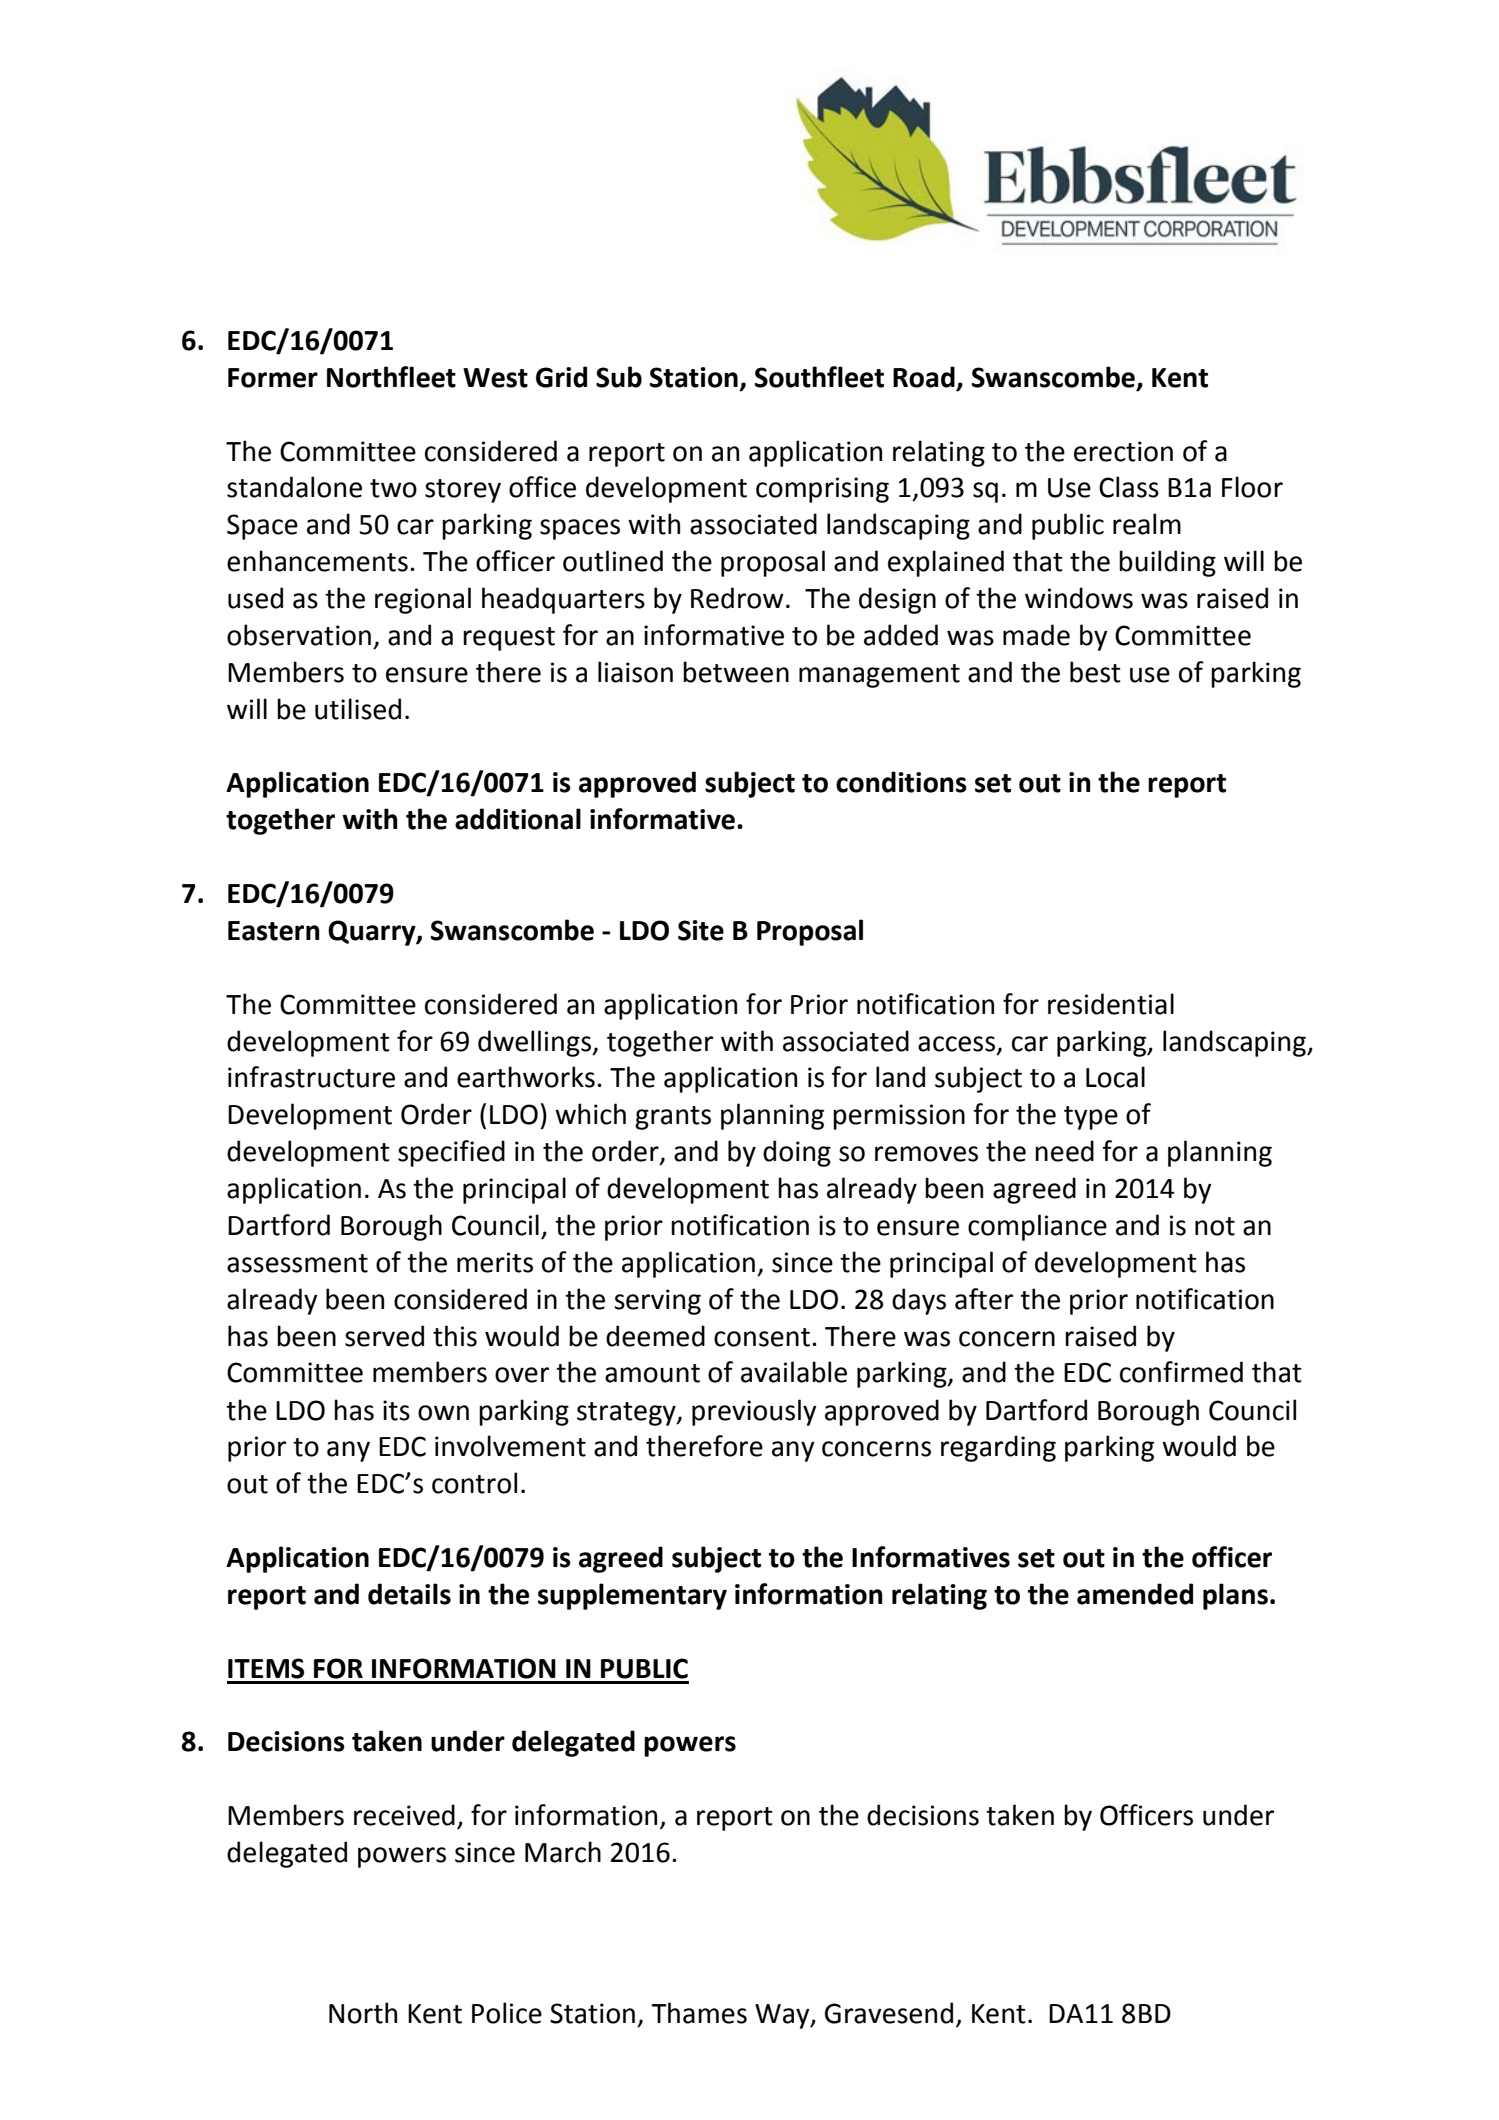 Image resolution: width=1499 pixels, height=2120 pixels. What do you see at coordinates (393, 488) in the screenshot?
I see `two` at bounding box center [393, 488].
